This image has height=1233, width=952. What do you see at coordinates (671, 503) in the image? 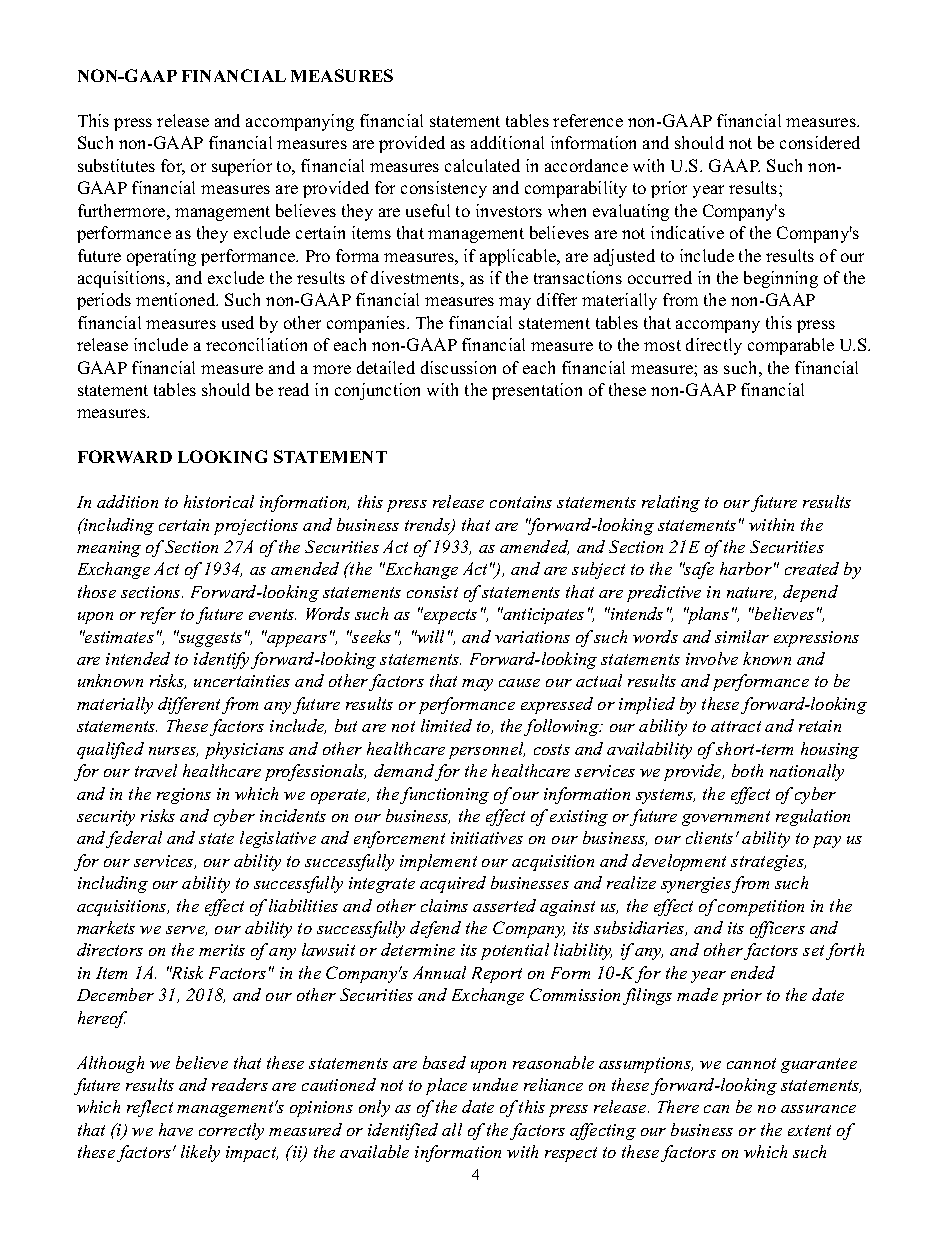
I see `relating` at bounding box center [671, 503].
